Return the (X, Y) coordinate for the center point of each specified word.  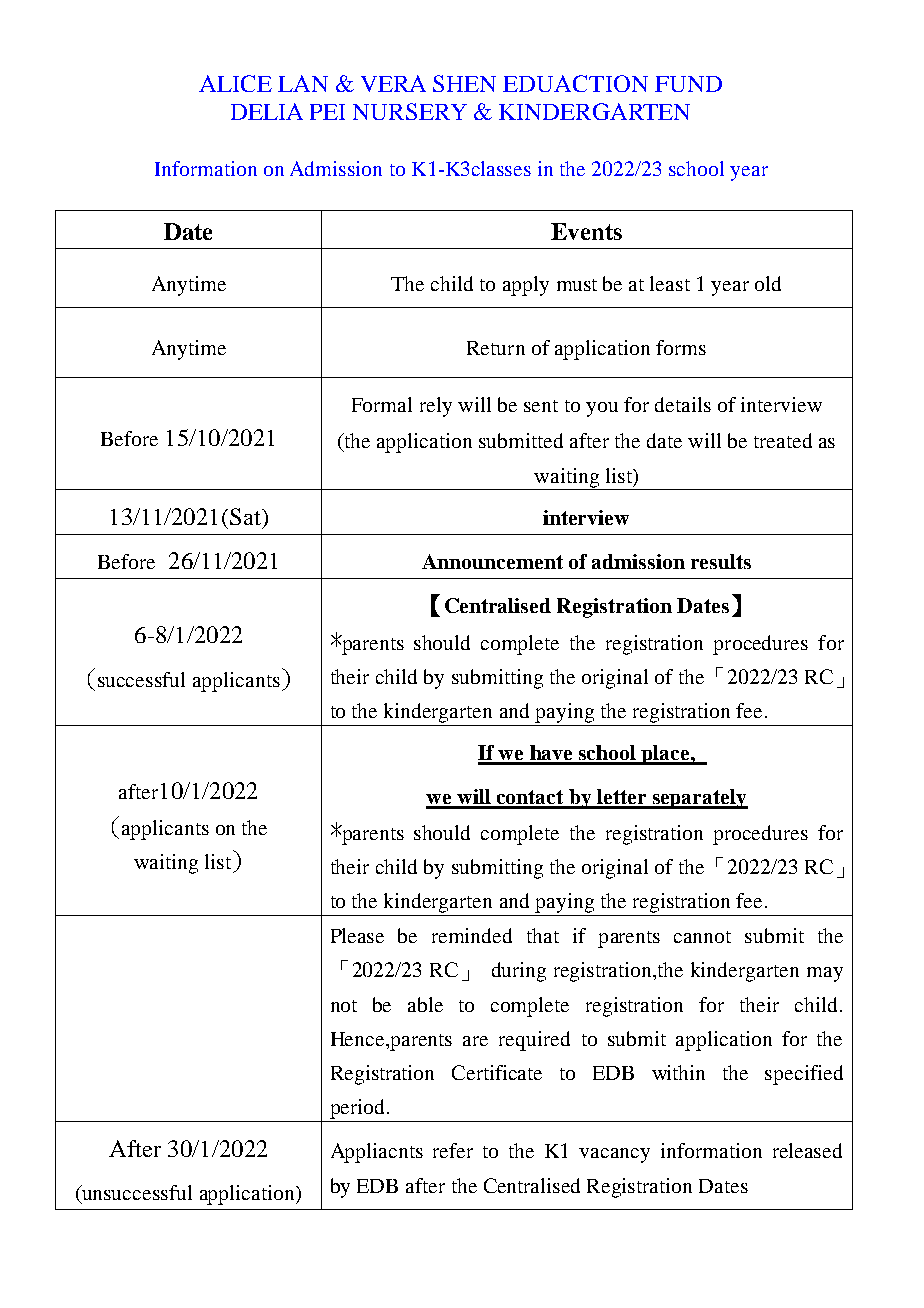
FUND (688, 84)
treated (783, 440)
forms (681, 347)
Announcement (492, 561)
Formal (382, 404)
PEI (327, 112)
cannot (702, 937)
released (807, 1150)
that (543, 935)
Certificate (497, 1072)
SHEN (464, 83)
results (721, 561)
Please (357, 935)
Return (496, 348)
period (359, 1109)
